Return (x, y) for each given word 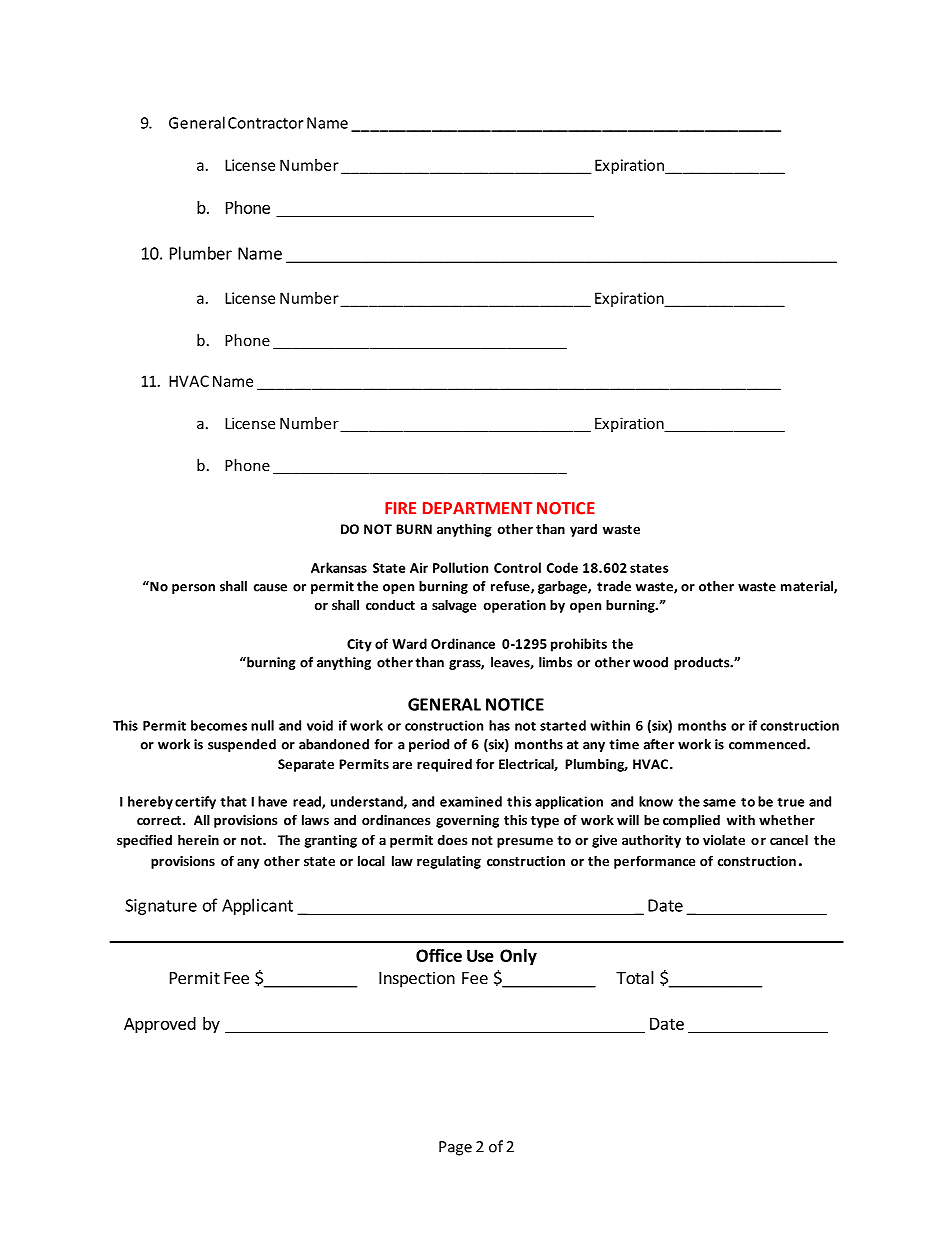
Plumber (201, 253)
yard (583, 530)
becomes (219, 725)
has (499, 725)
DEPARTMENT (477, 508)
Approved (160, 1025)
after (659, 744)
